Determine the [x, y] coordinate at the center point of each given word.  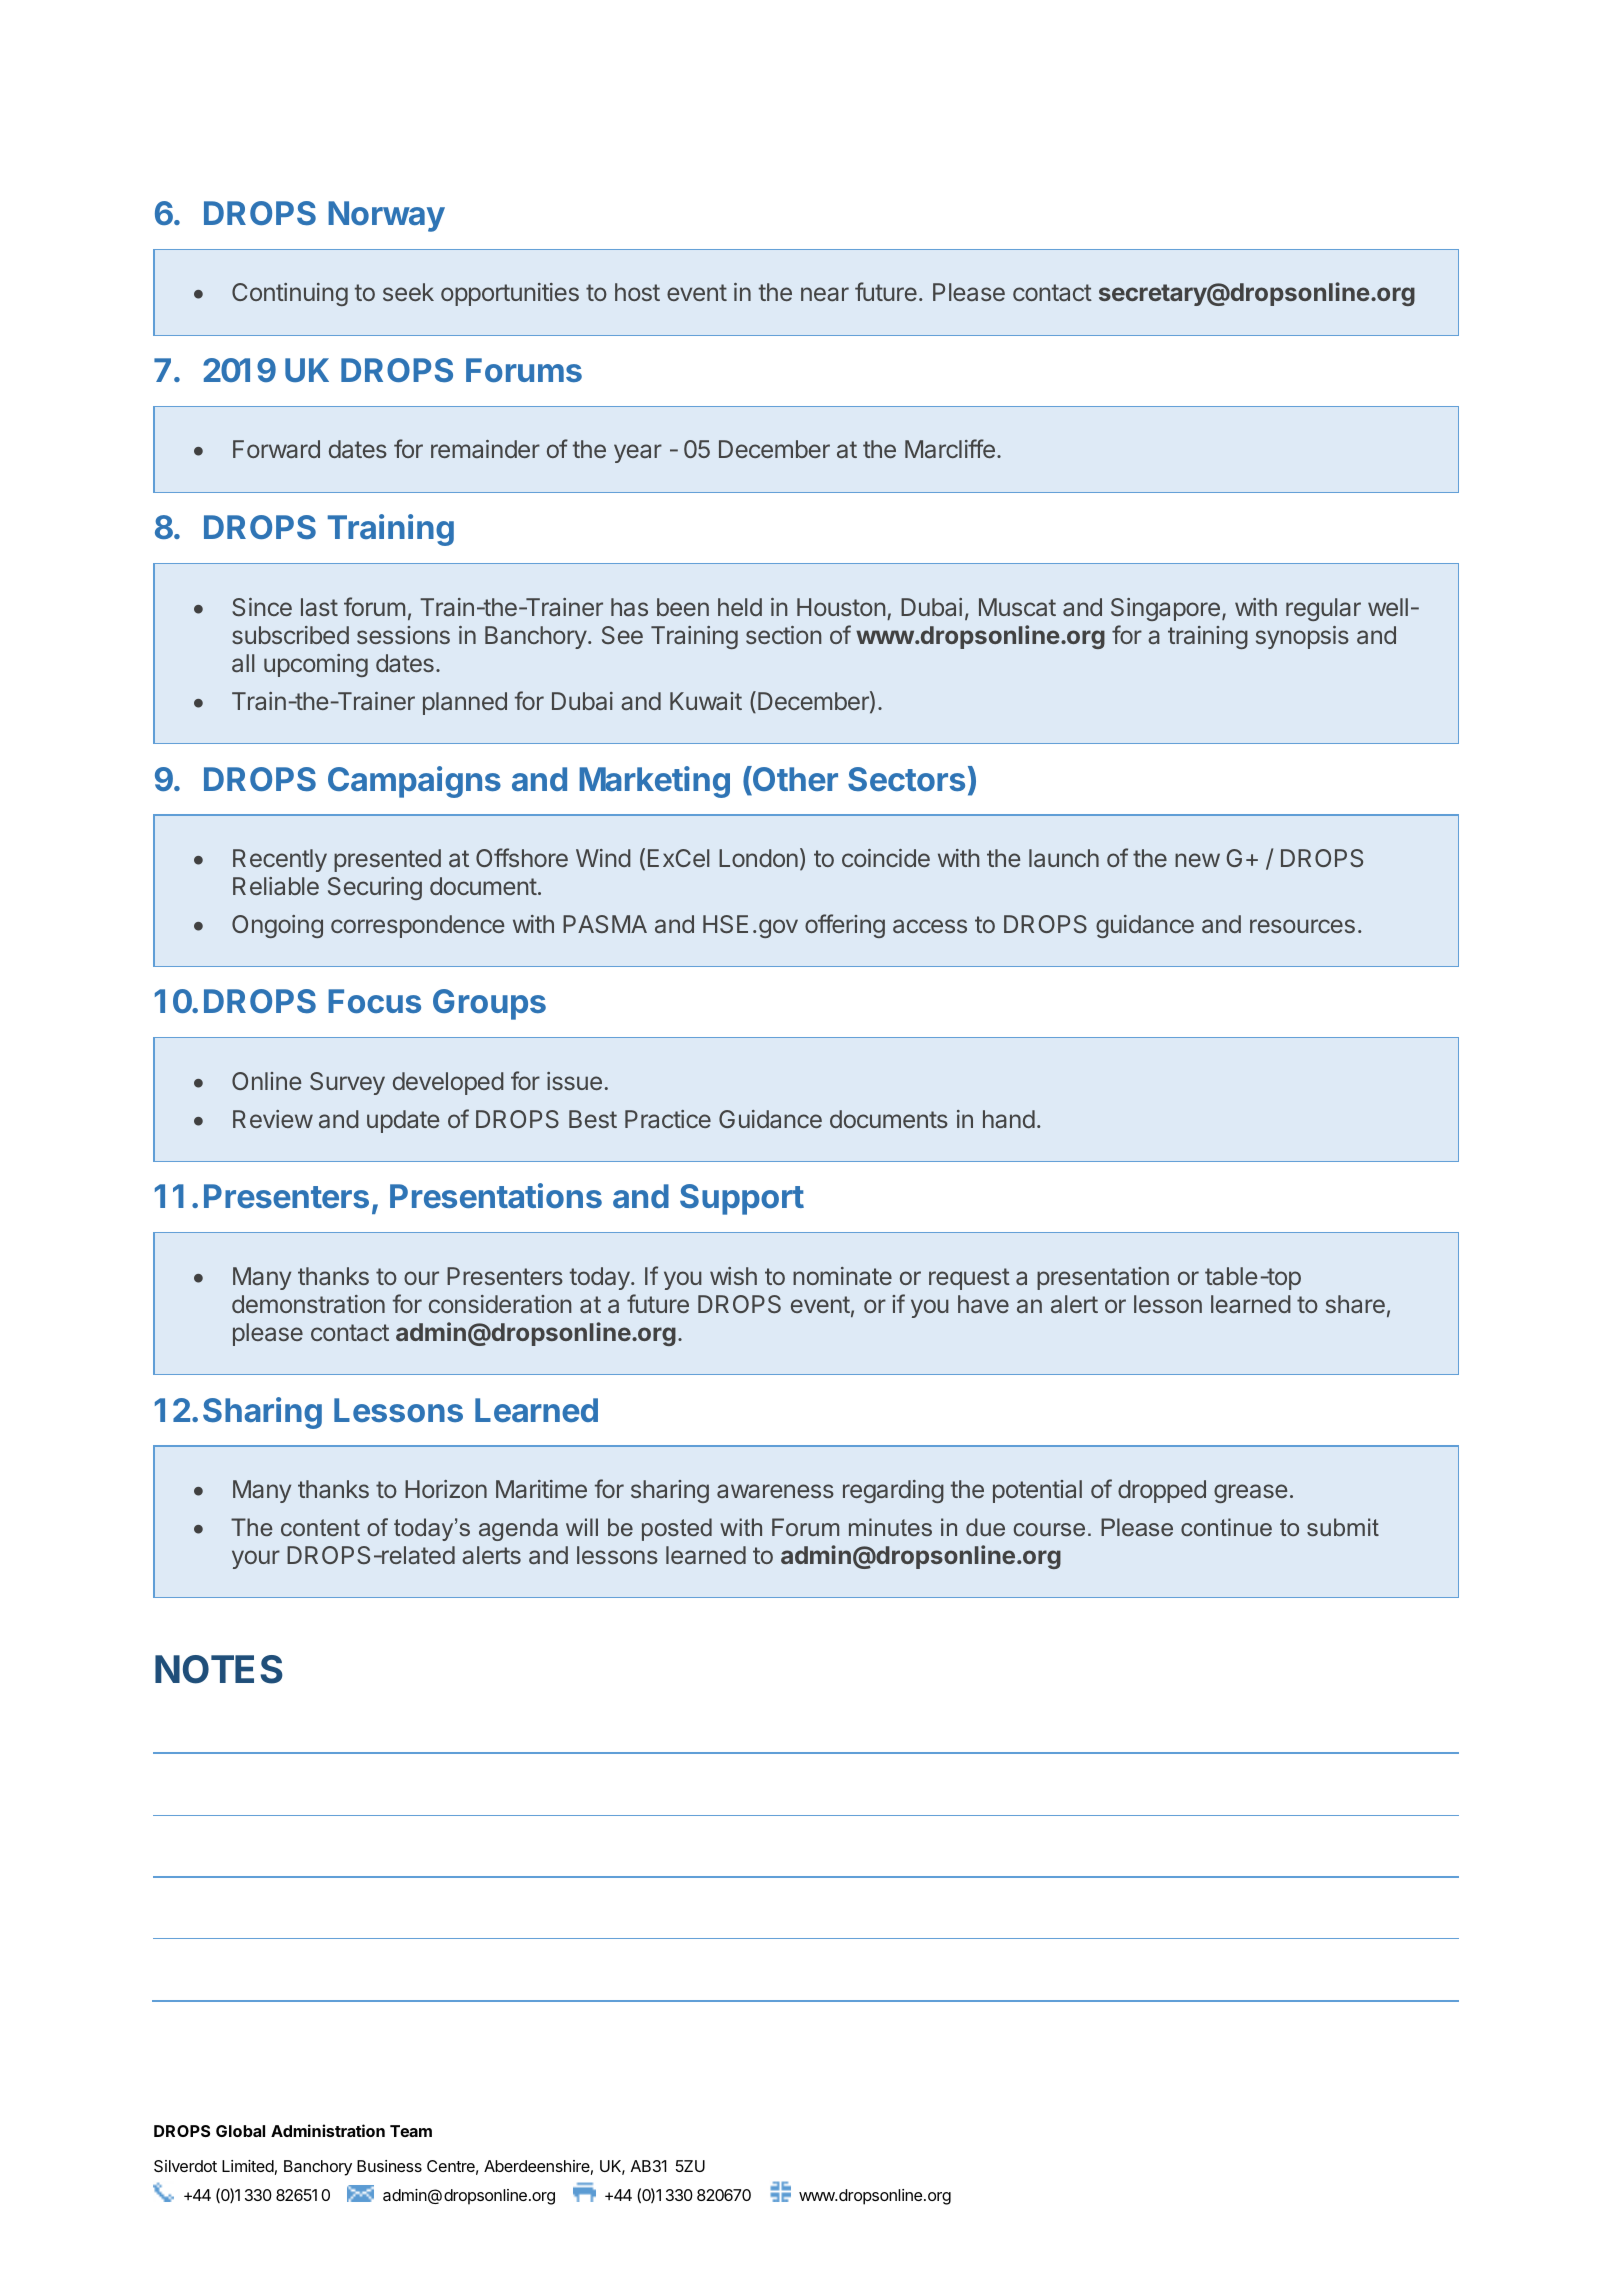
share [1355, 1304]
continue [1226, 1527]
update [403, 1121]
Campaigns [414, 782]
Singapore [1165, 609]
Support [742, 1199]
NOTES [219, 1669]
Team [411, 2131]
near [825, 294]
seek [408, 292]
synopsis [1302, 637]
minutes [890, 1527]
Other [794, 778]
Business [389, 2166]
